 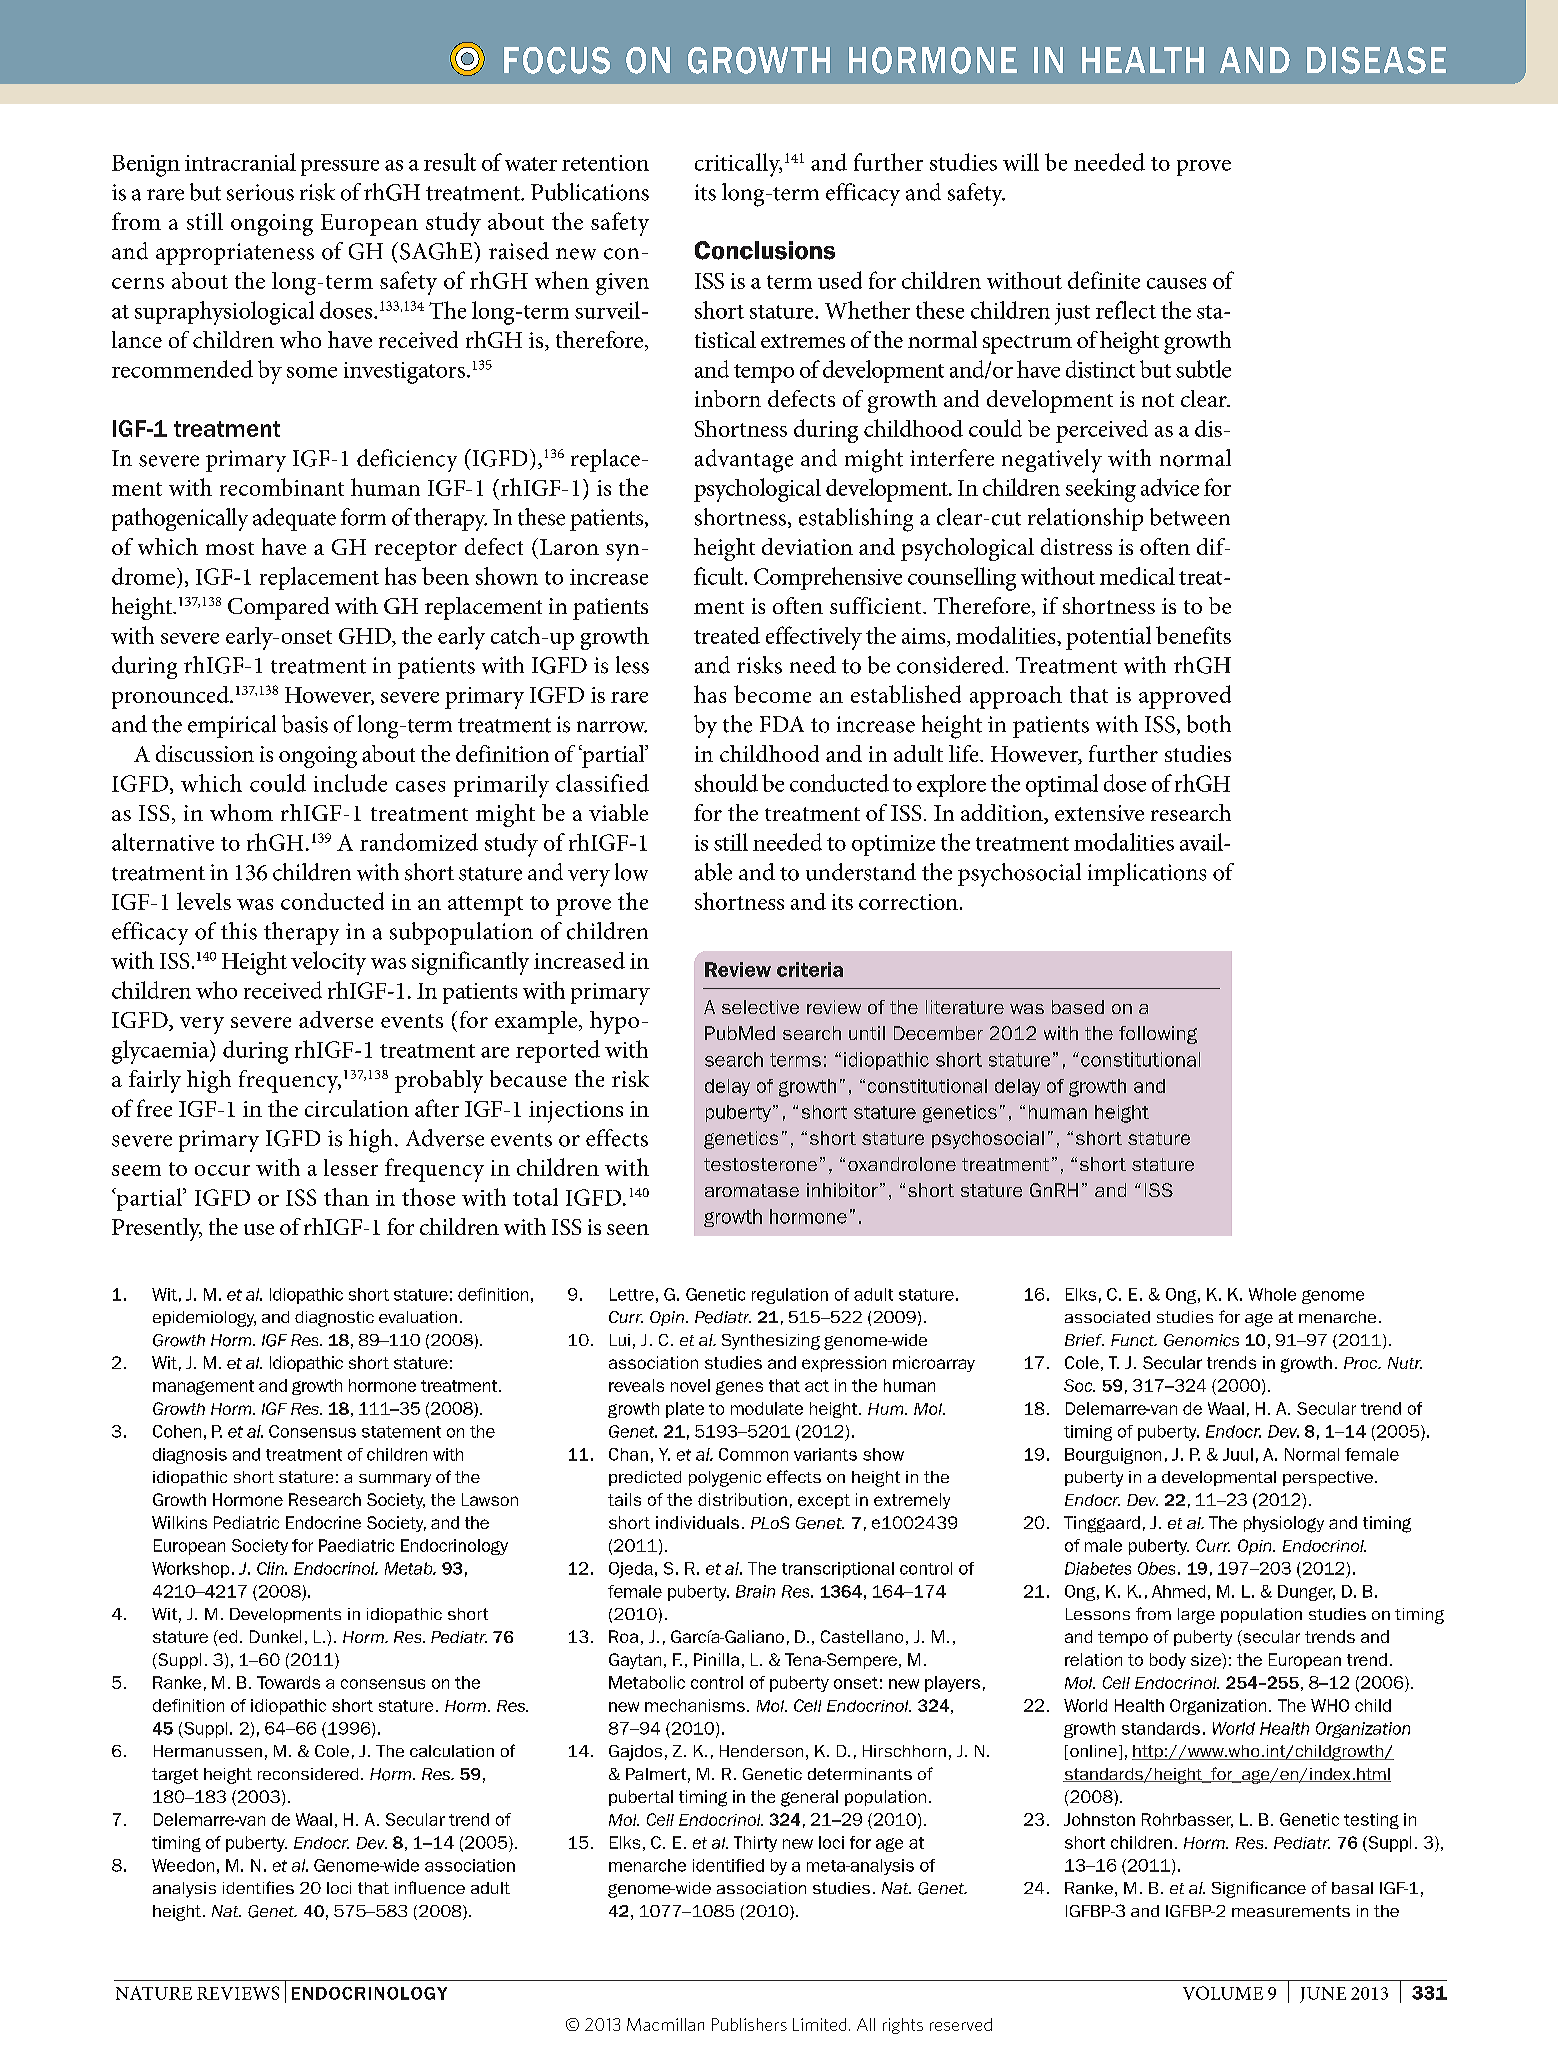 What do you see at coordinates (275, 1636) in the image?
I see `Dunkel` at bounding box center [275, 1636].
